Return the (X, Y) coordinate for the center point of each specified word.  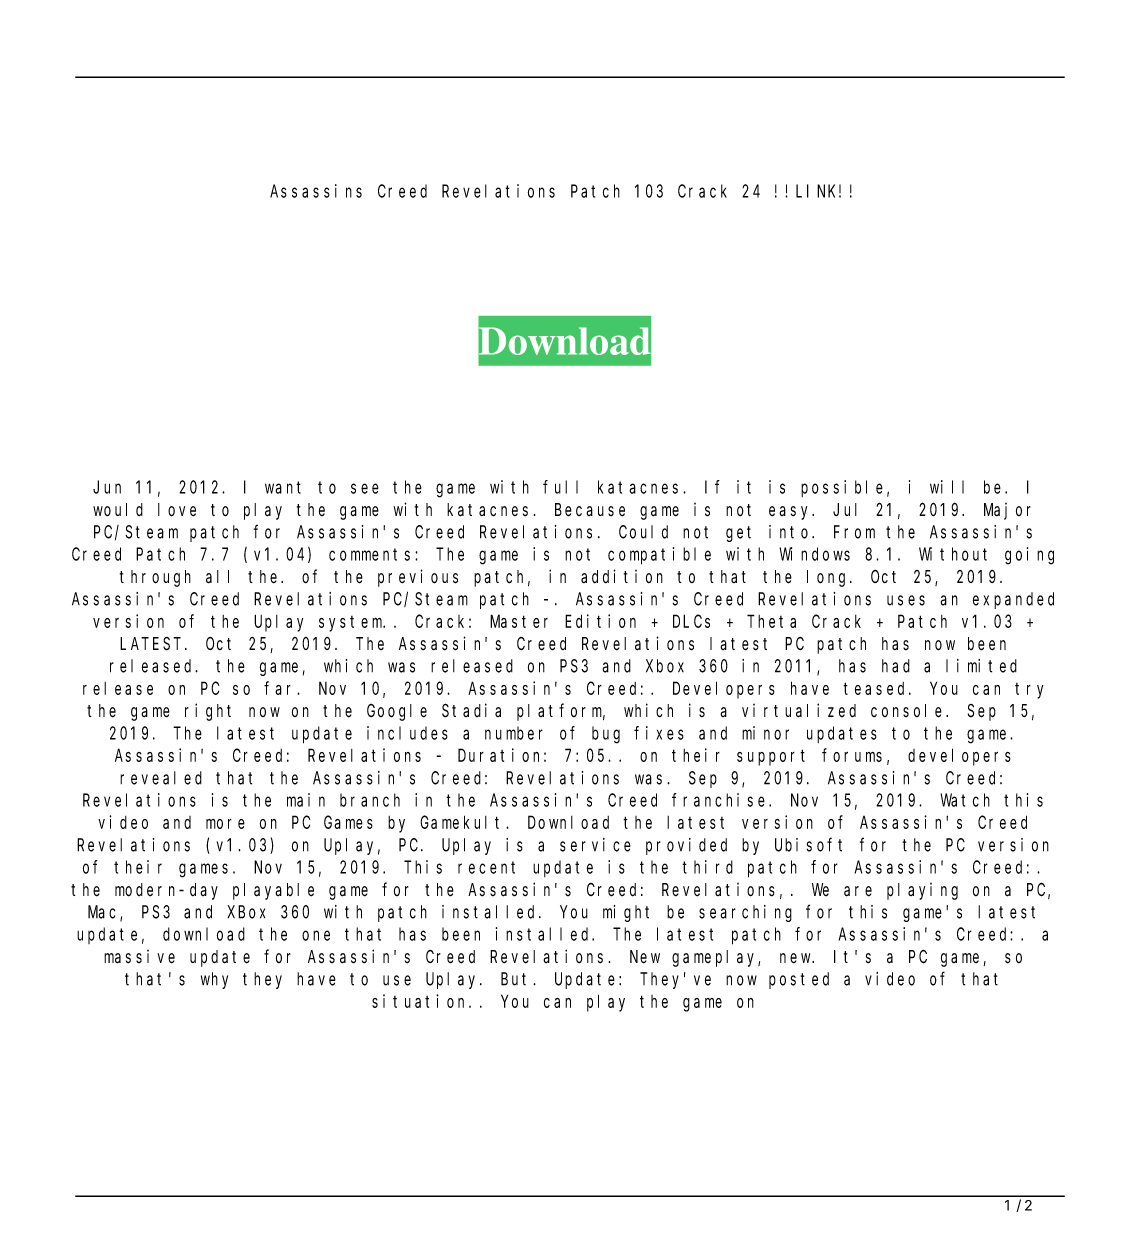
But (517, 979)
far (281, 688)
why (214, 980)
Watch (965, 800)
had (896, 666)
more (225, 824)
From (854, 532)
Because (590, 510)
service (595, 845)
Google (397, 712)
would (118, 510)
